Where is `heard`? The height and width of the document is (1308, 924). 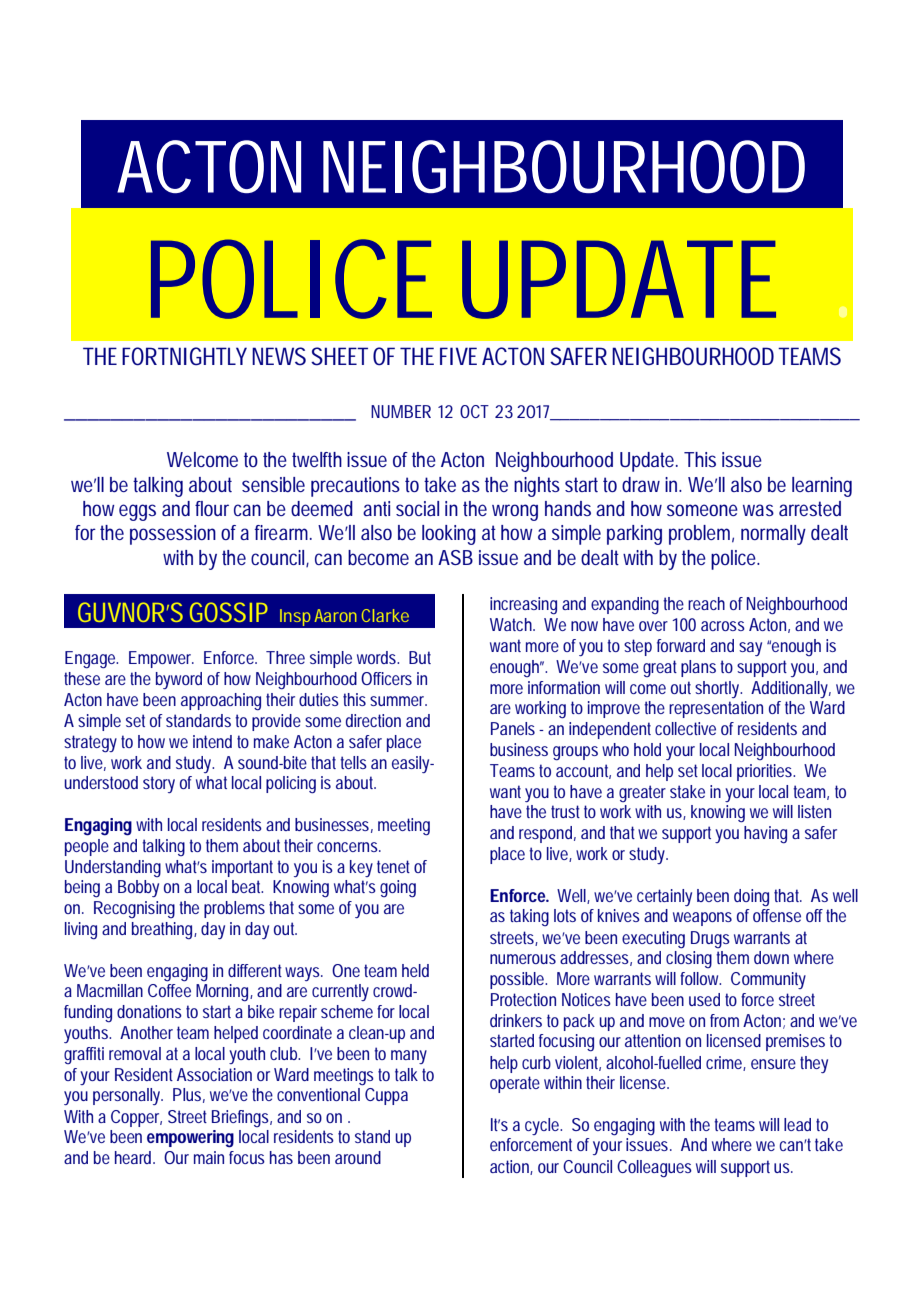
heard is located at coordinates (133, 1157).
